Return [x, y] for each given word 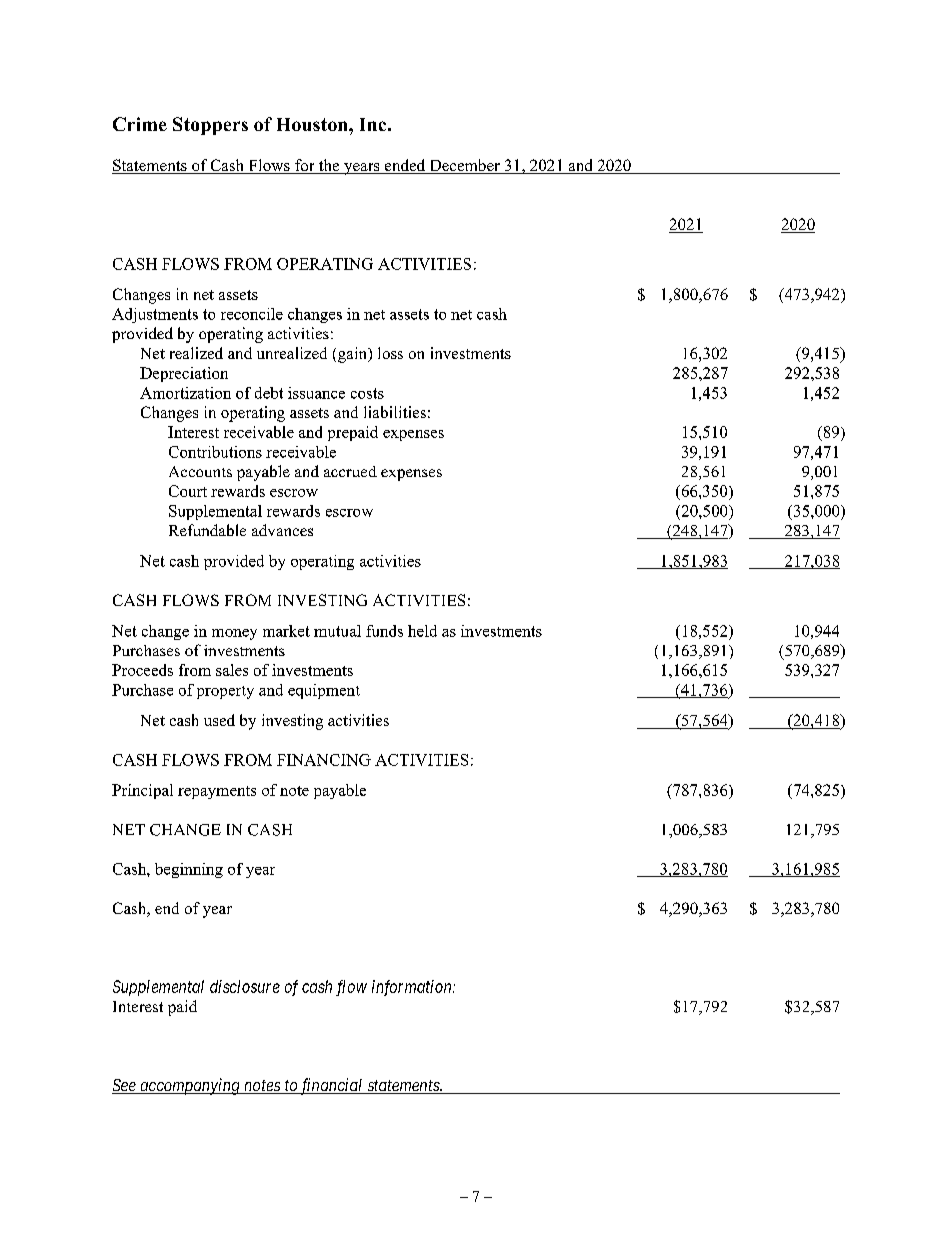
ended [405, 166]
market [286, 631]
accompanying [190, 1086]
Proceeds [142, 670]
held [422, 631]
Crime [140, 124]
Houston [313, 124]
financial [331, 1086]
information [413, 988]
